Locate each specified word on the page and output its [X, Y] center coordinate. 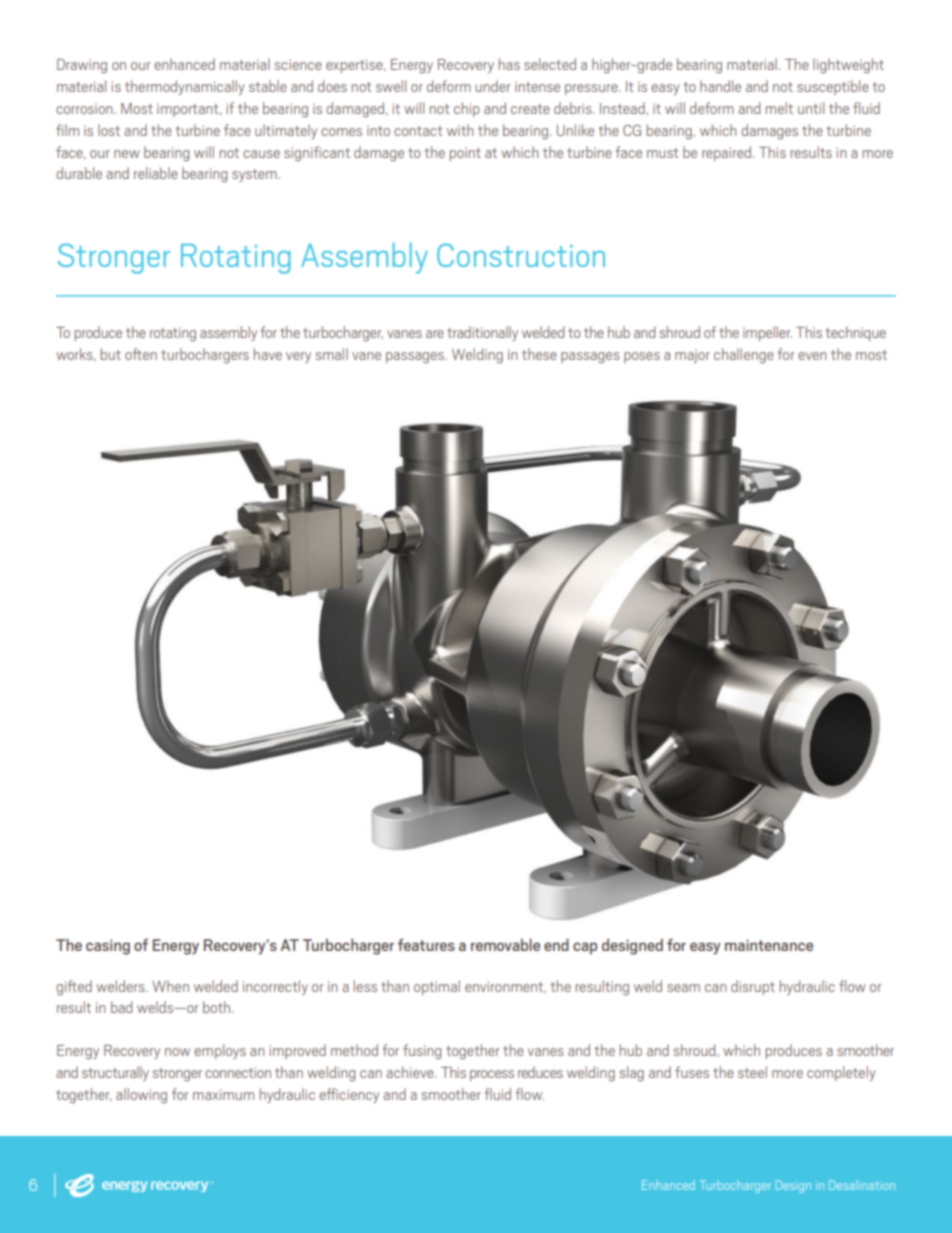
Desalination [862, 1185]
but [111, 354]
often [141, 354]
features [426, 945]
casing [108, 947]
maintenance [769, 945]
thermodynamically [185, 87]
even [812, 356]
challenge [744, 355]
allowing [141, 1095]
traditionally [482, 333]
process [492, 1075]
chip [467, 109]
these [539, 354]
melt [779, 108]
